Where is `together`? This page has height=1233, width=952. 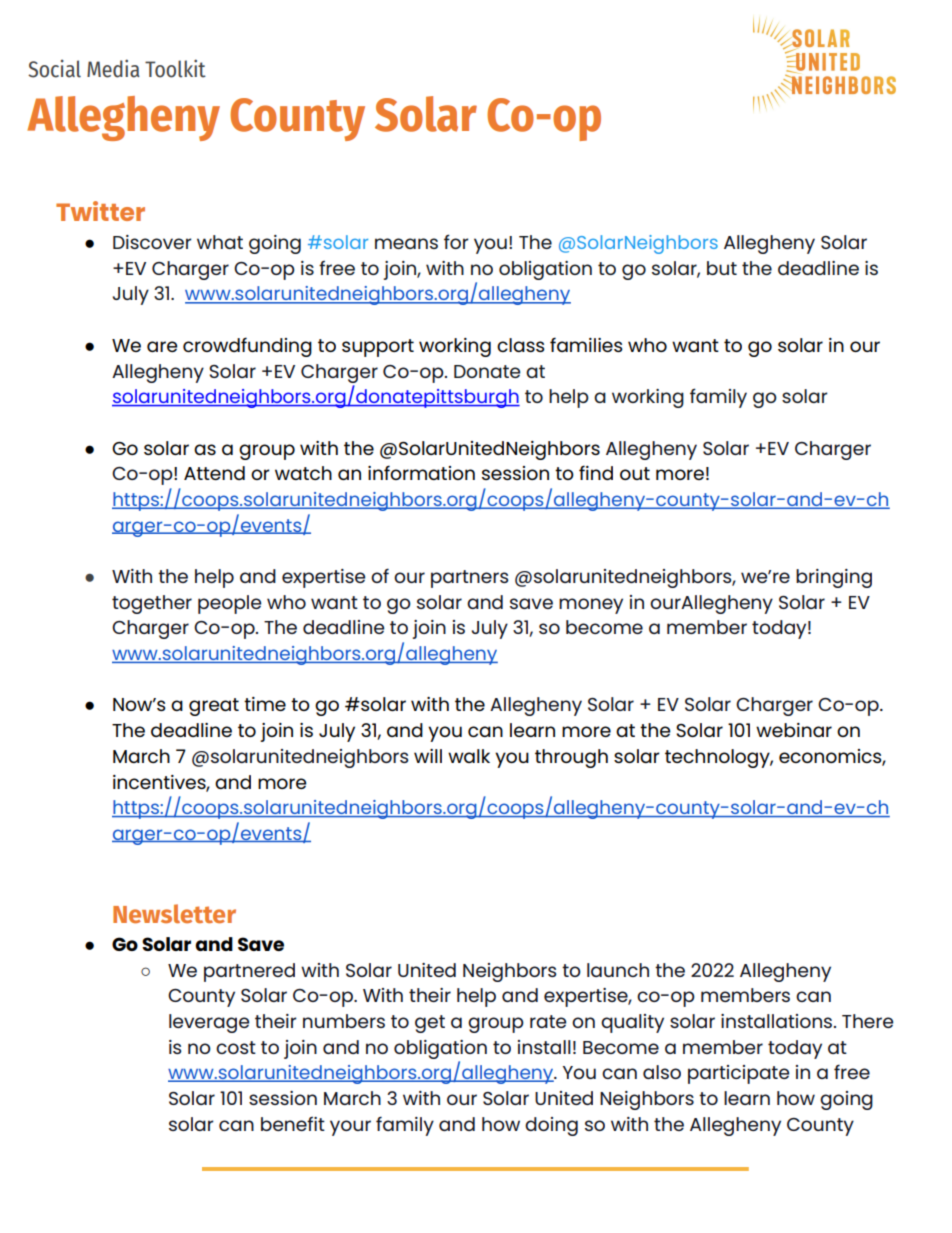 together is located at coordinates (152, 604).
